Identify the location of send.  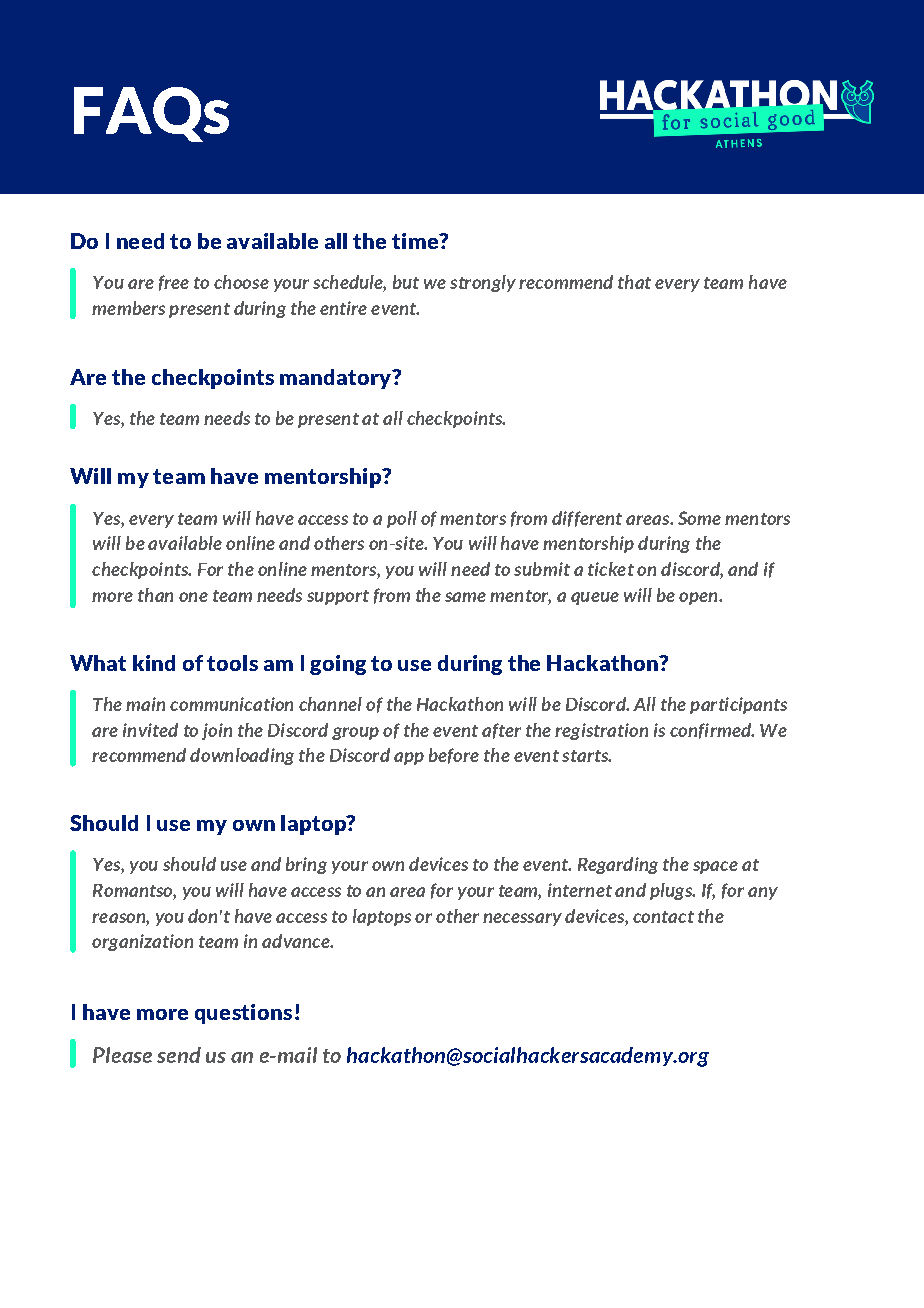
(179, 1055).
